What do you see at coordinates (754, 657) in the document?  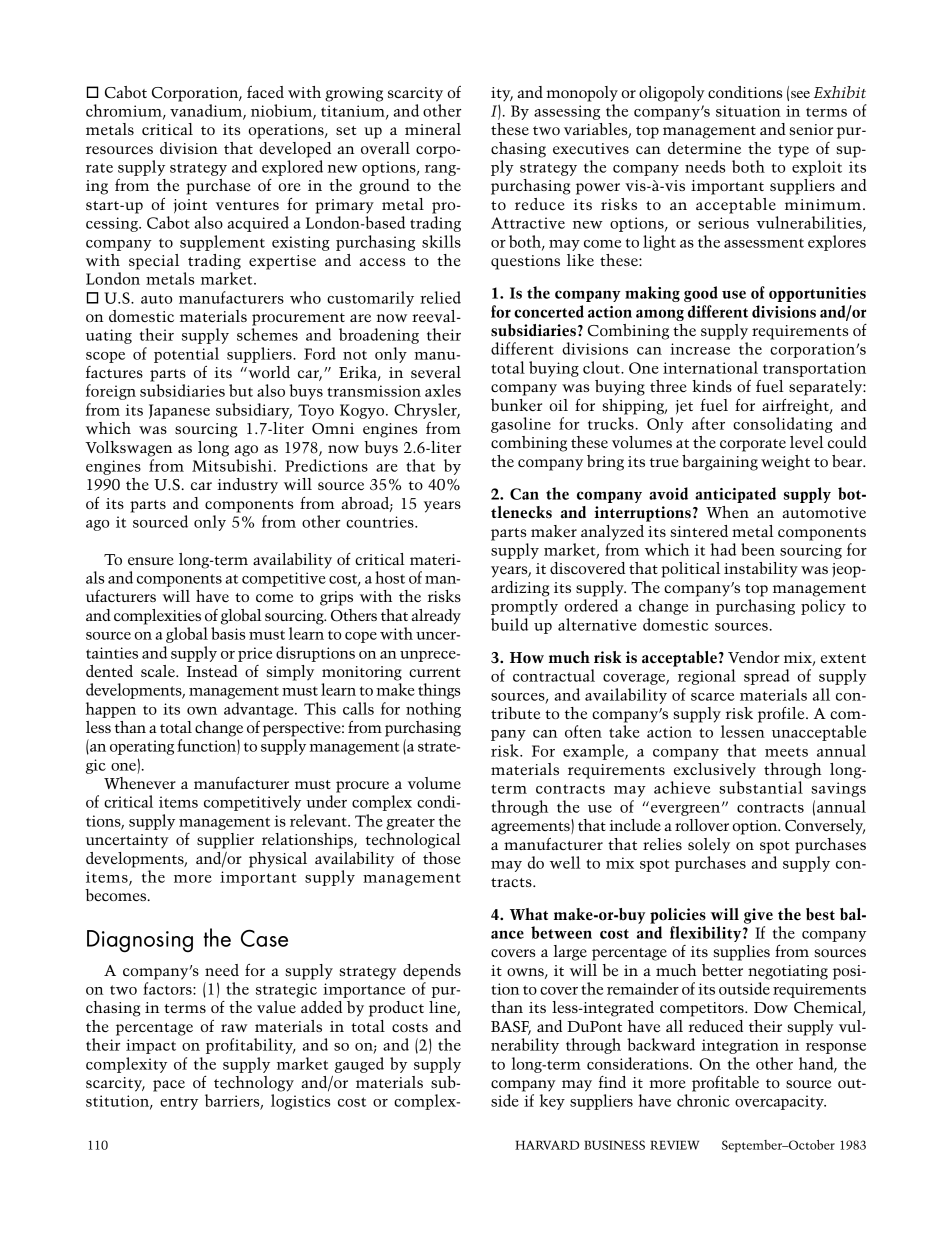 I see `Vendor` at bounding box center [754, 657].
